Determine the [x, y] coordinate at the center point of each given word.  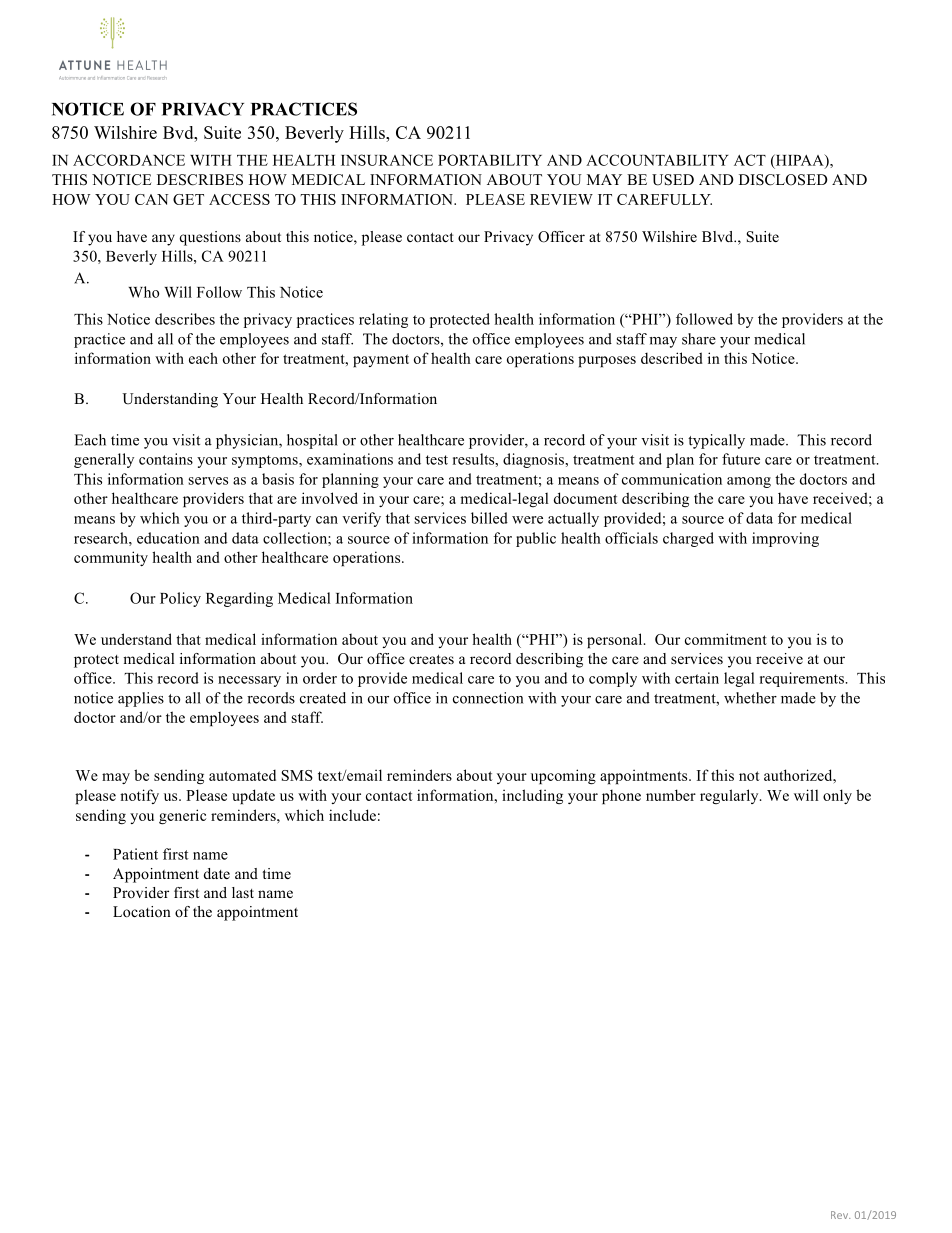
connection [488, 698]
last [243, 892]
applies [141, 699]
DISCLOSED [783, 180]
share [699, 339]
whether [750, 698]
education [168, 538]
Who [144, 292]
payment [381, 360]
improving [785, 539]
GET [188, 199]
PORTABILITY [490, 160]
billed [489, 518]
